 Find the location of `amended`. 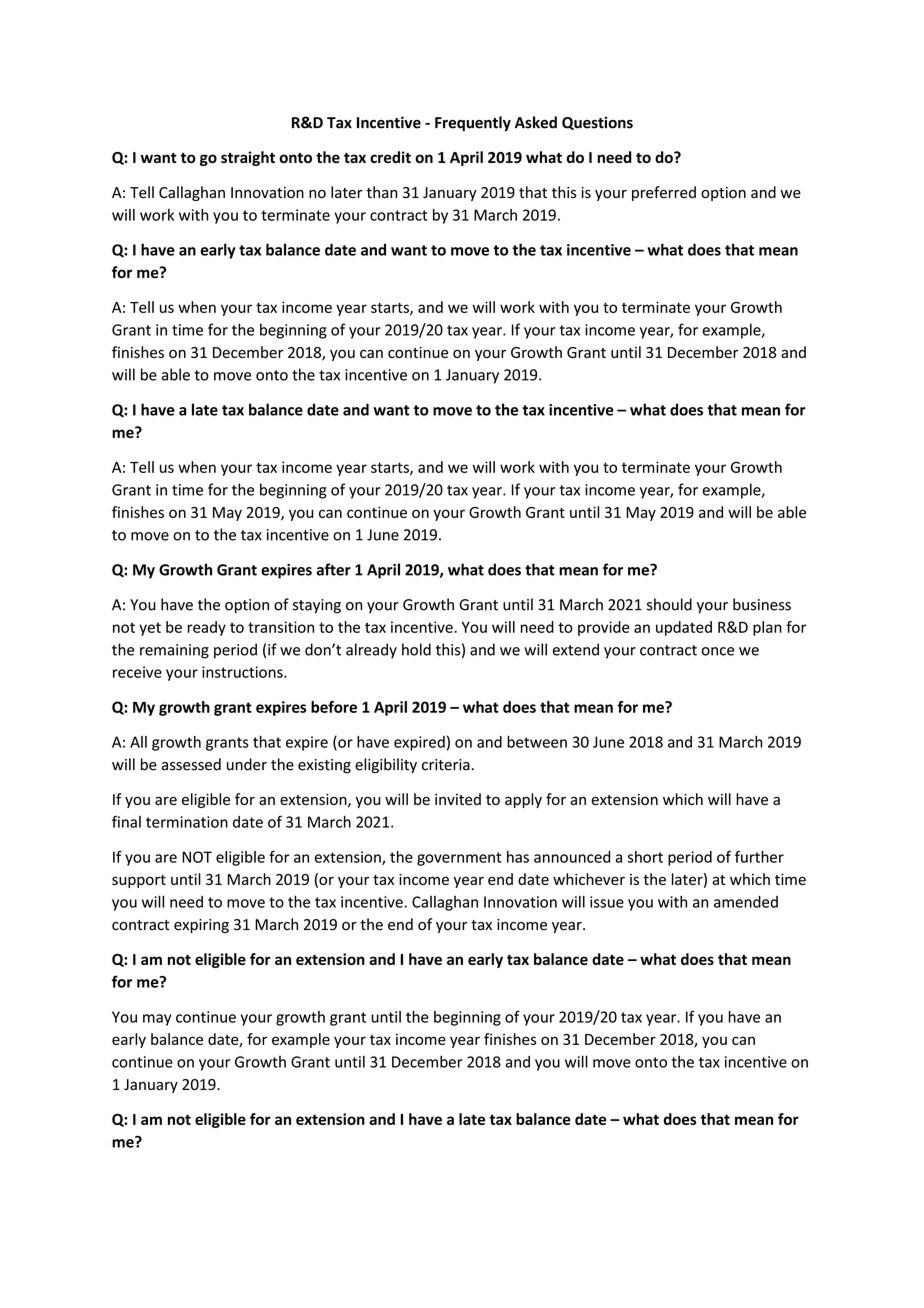

amended is located at coordinates (746, 902).
